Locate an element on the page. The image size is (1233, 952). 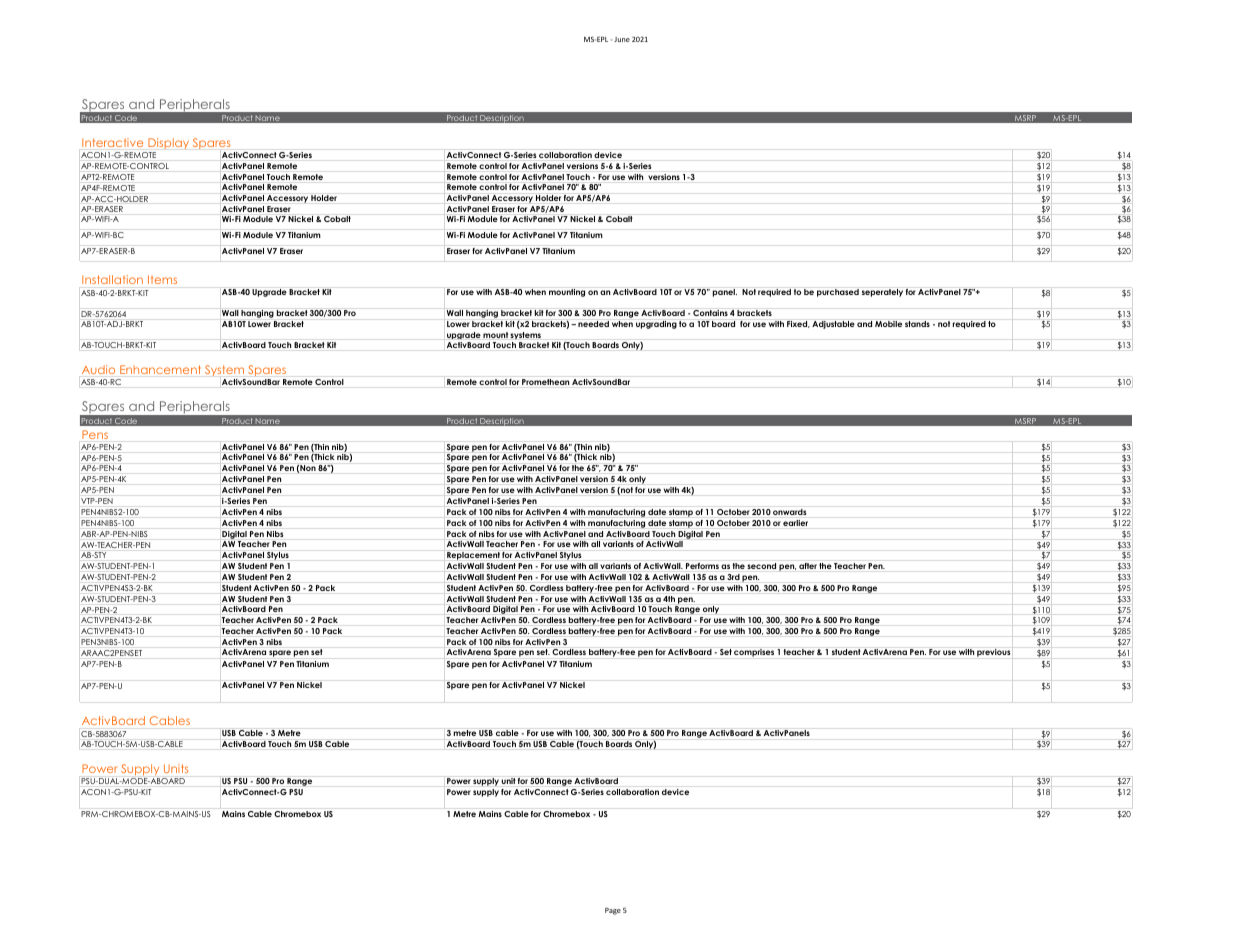
Mobile is located at coordinates (888, 324).
